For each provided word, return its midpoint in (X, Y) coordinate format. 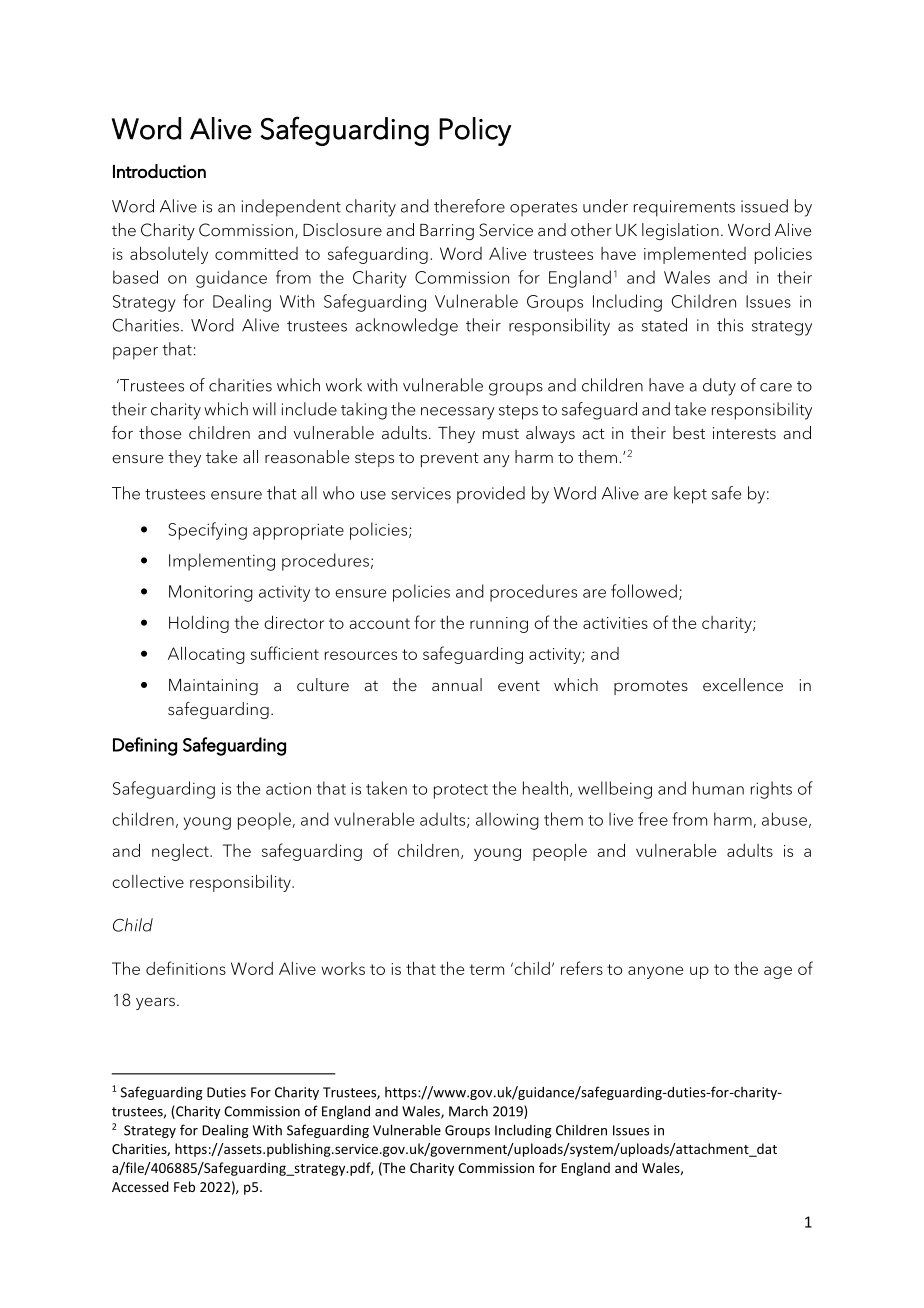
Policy (475, 131)
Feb (184, 1186)
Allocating (206, 655)
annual (457, 684)
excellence (743, 685)
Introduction (159, 171)
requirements (684, 208)
